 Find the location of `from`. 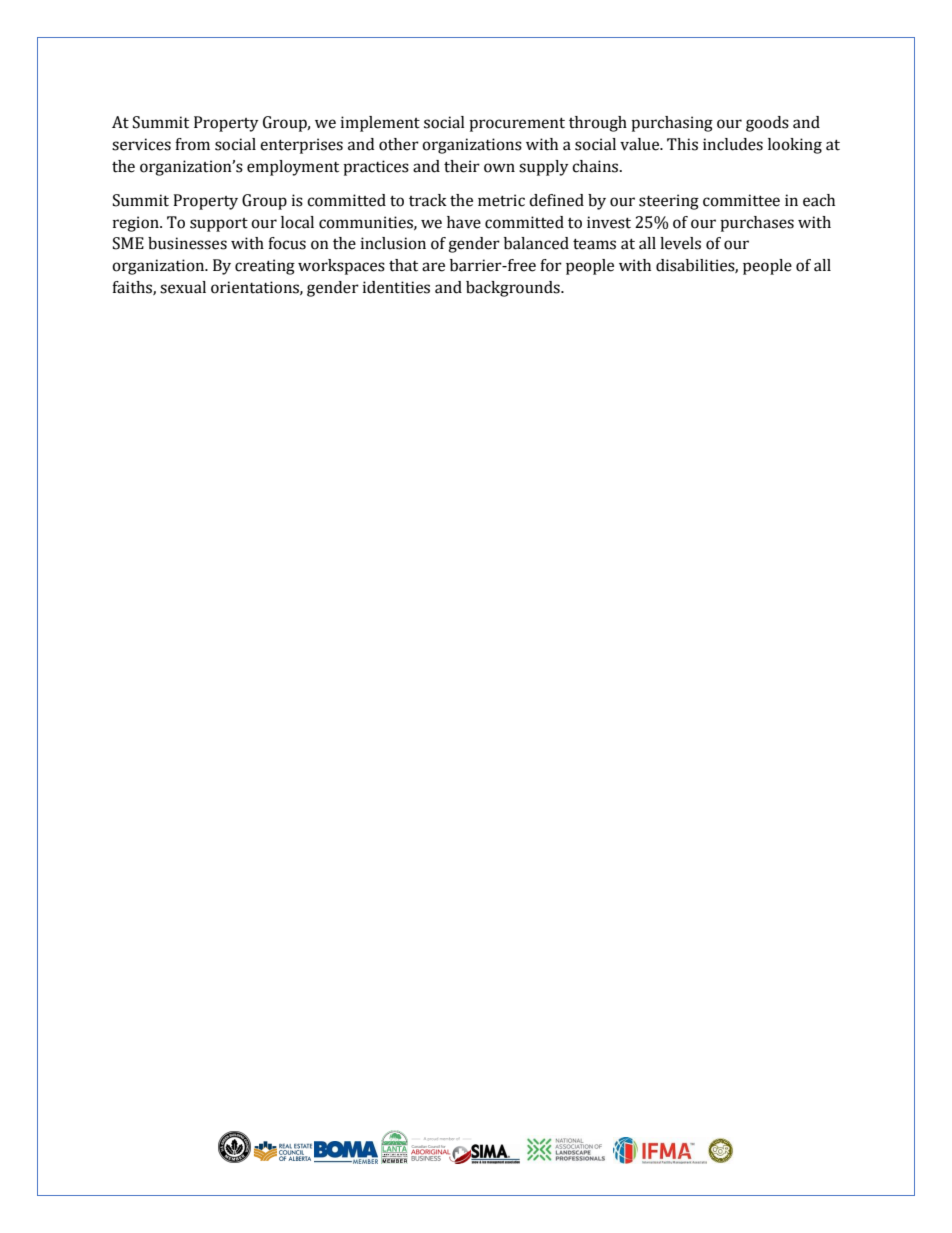

from is located at coordinates (192, 144).
